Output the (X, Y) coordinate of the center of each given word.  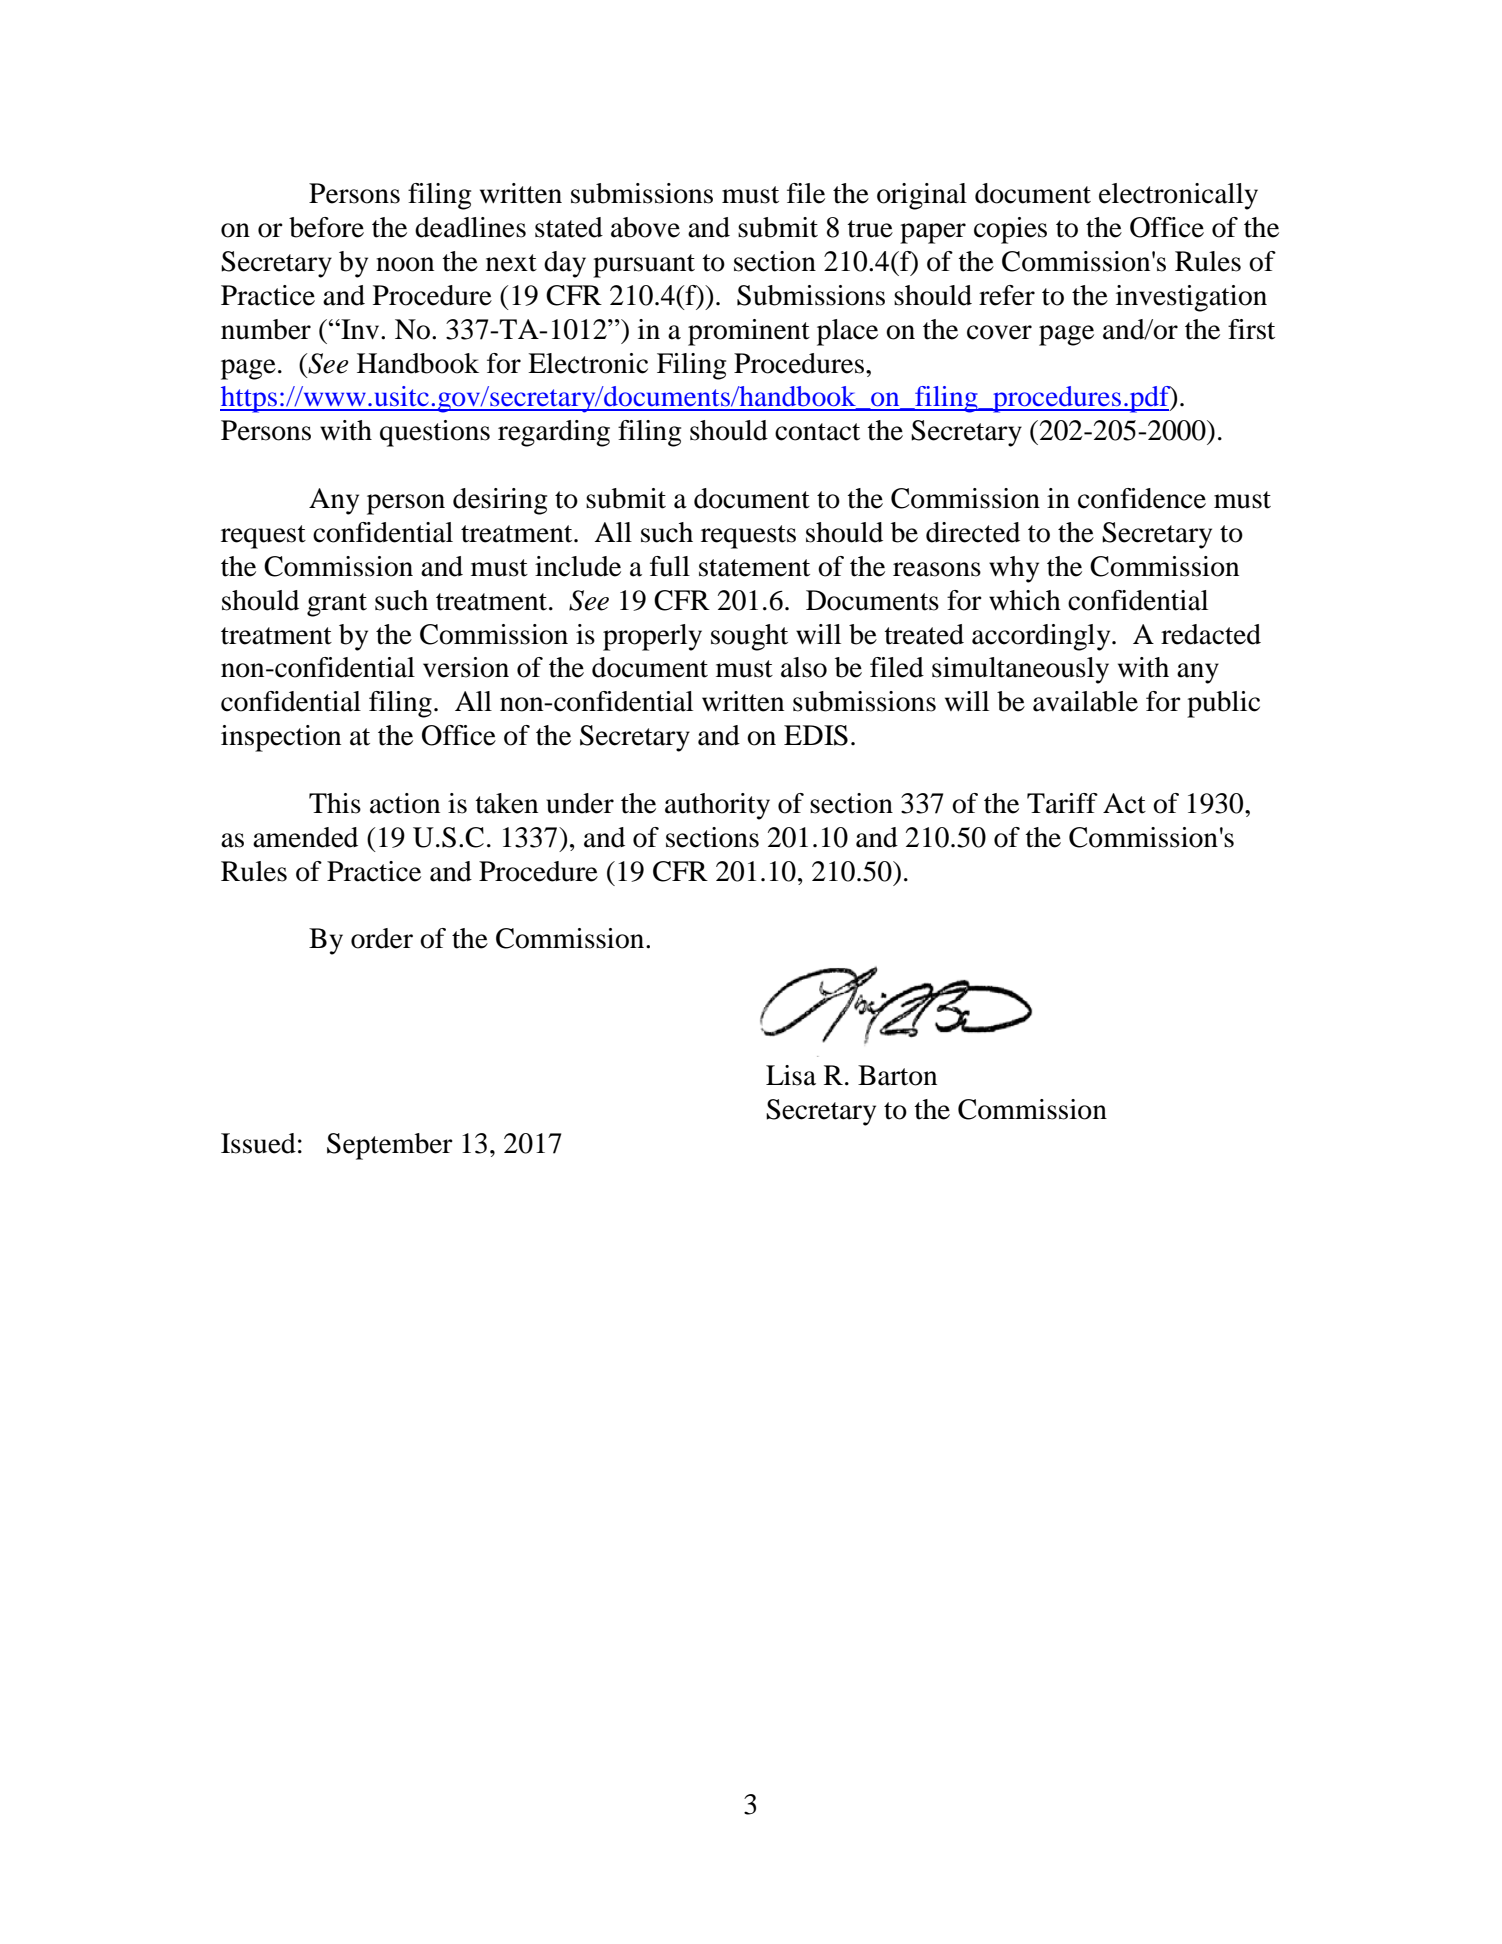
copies (1010, 230)
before (326, 227)
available (1085, 701)
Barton (897, 1075)
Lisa (791, 1075)
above (645, 227)
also (804, 667)
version (466, 667)
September (390, 1146)
